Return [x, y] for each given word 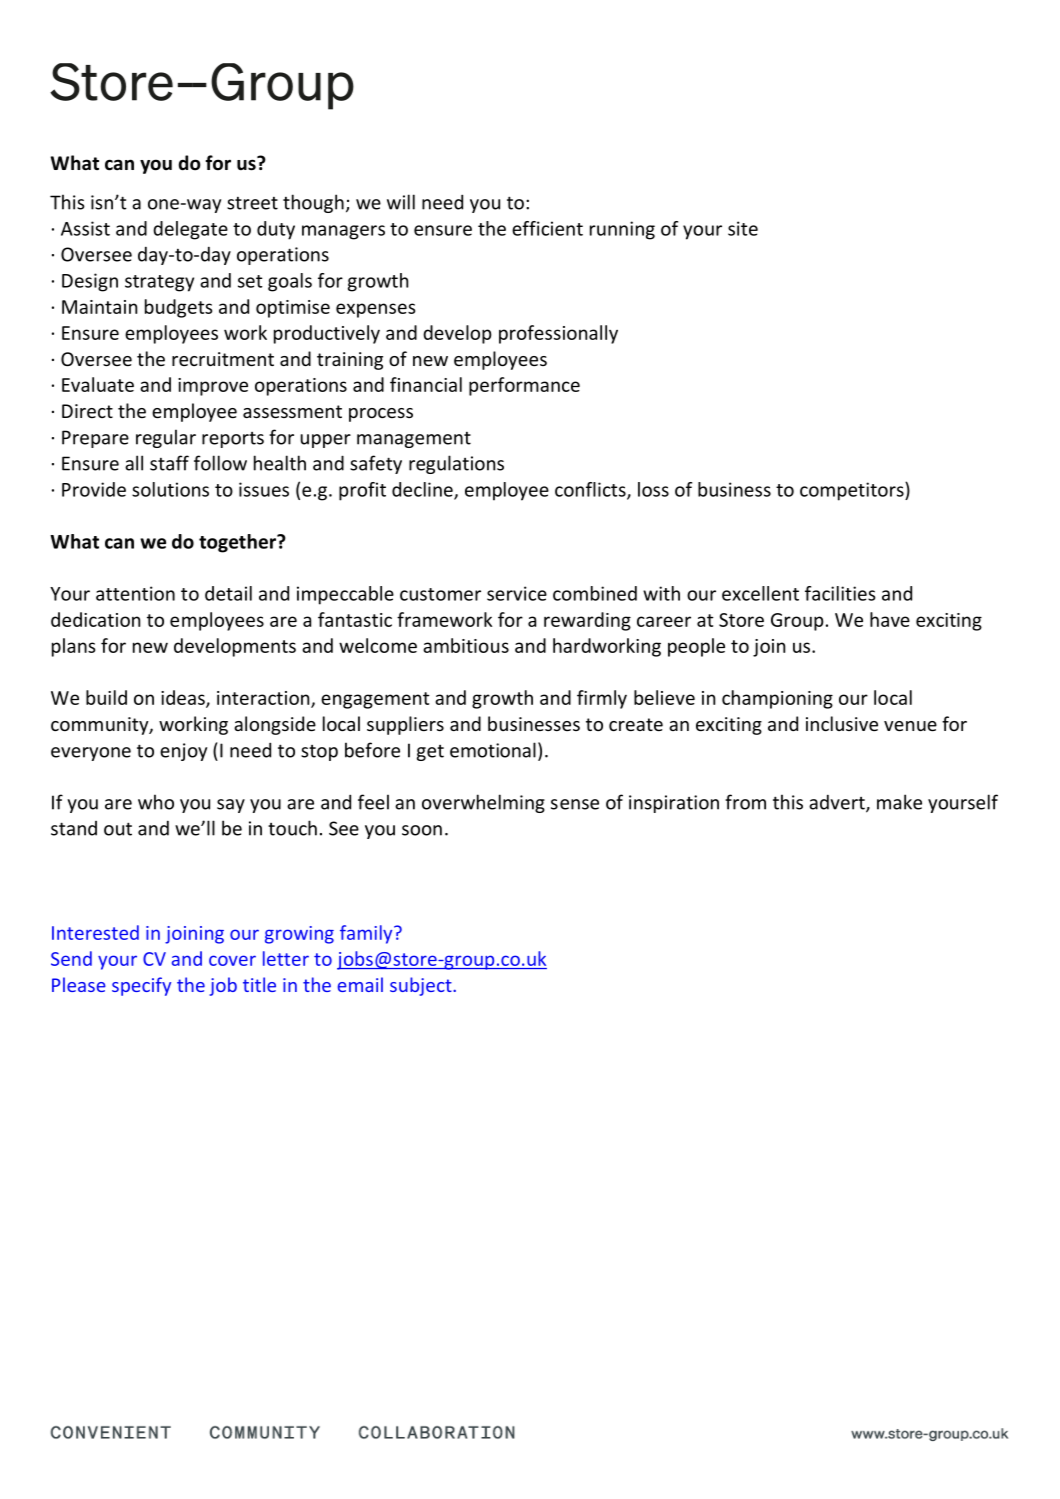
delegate [190, 230]
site [743, 228]
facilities [840, 593]
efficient [547, 228]
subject [422, 986]
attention [135, 593]
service [517, 593]
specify [141, 986]
